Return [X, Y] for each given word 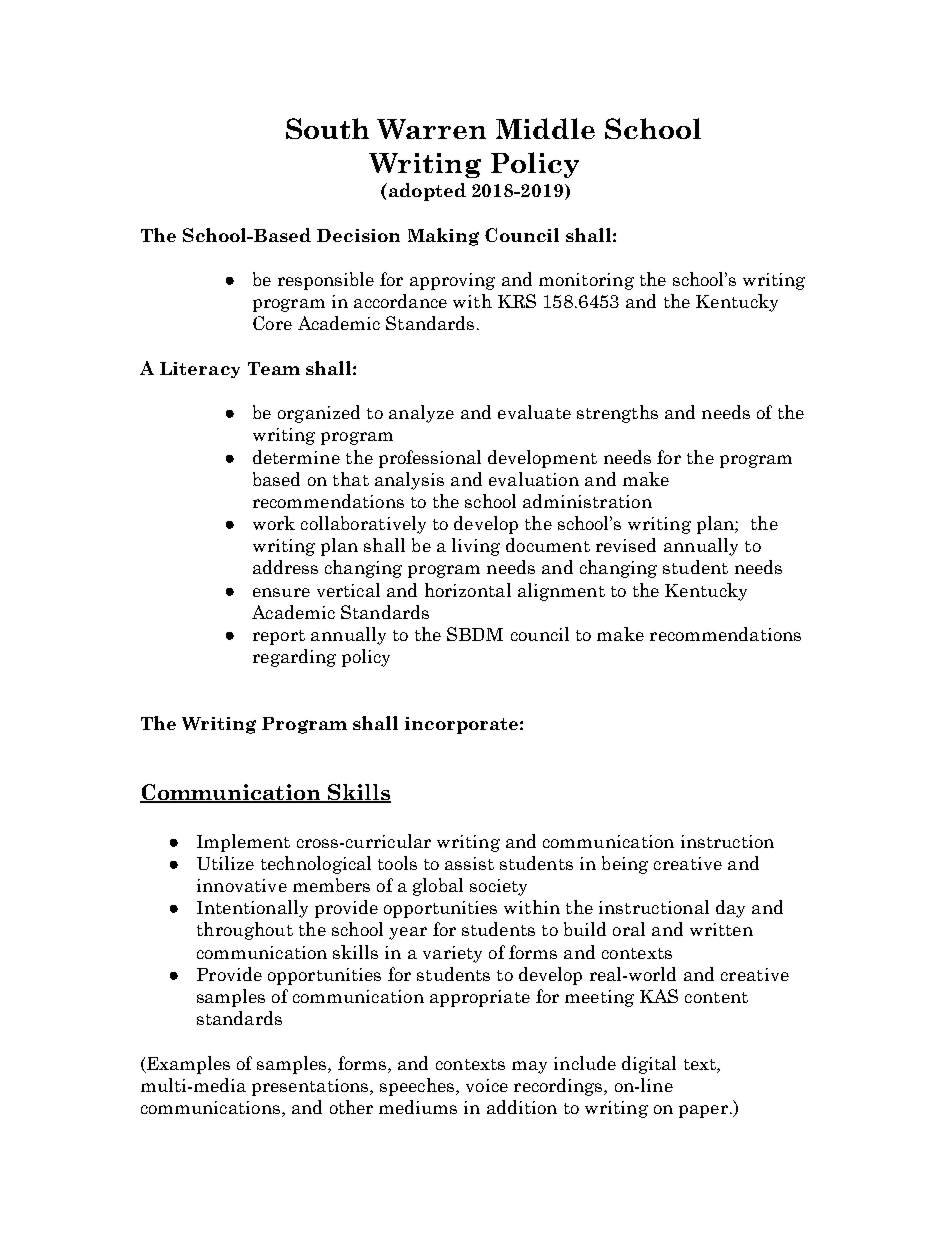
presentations [311, 1087]
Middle [545, 128]
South [327, 128]
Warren [431, 129]
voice [487, 1085]
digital [649, 1065]
